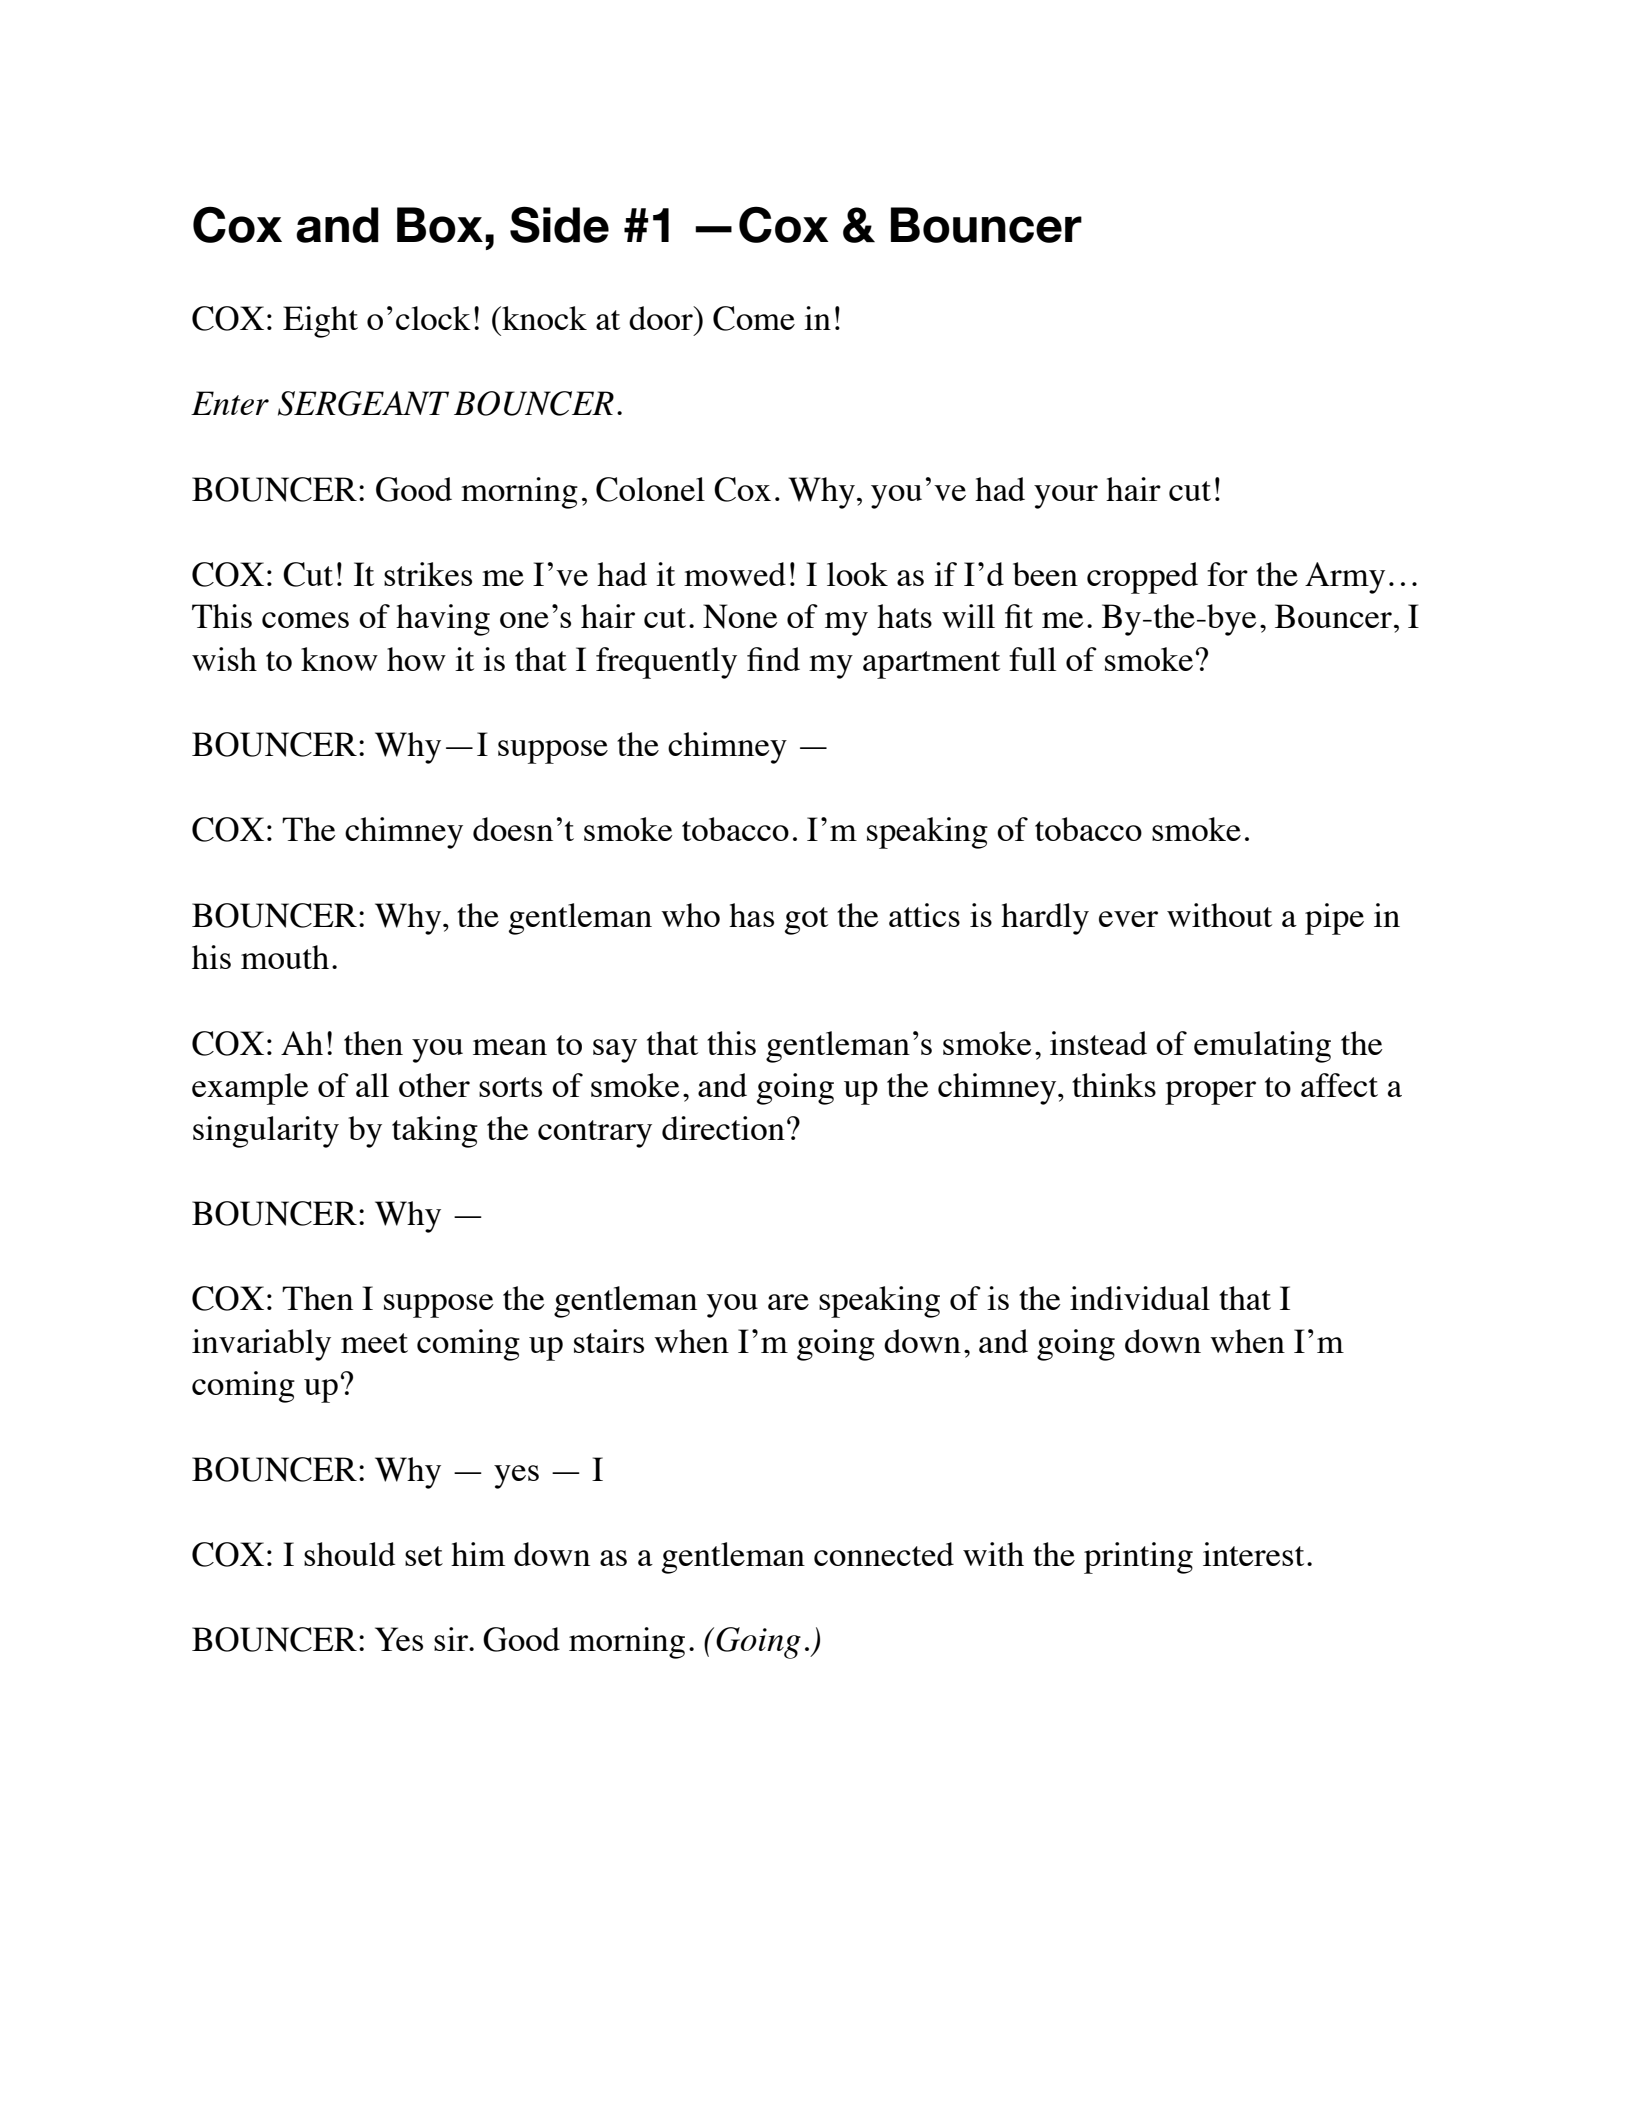  I want to click on Eight, so click(320, 322).
